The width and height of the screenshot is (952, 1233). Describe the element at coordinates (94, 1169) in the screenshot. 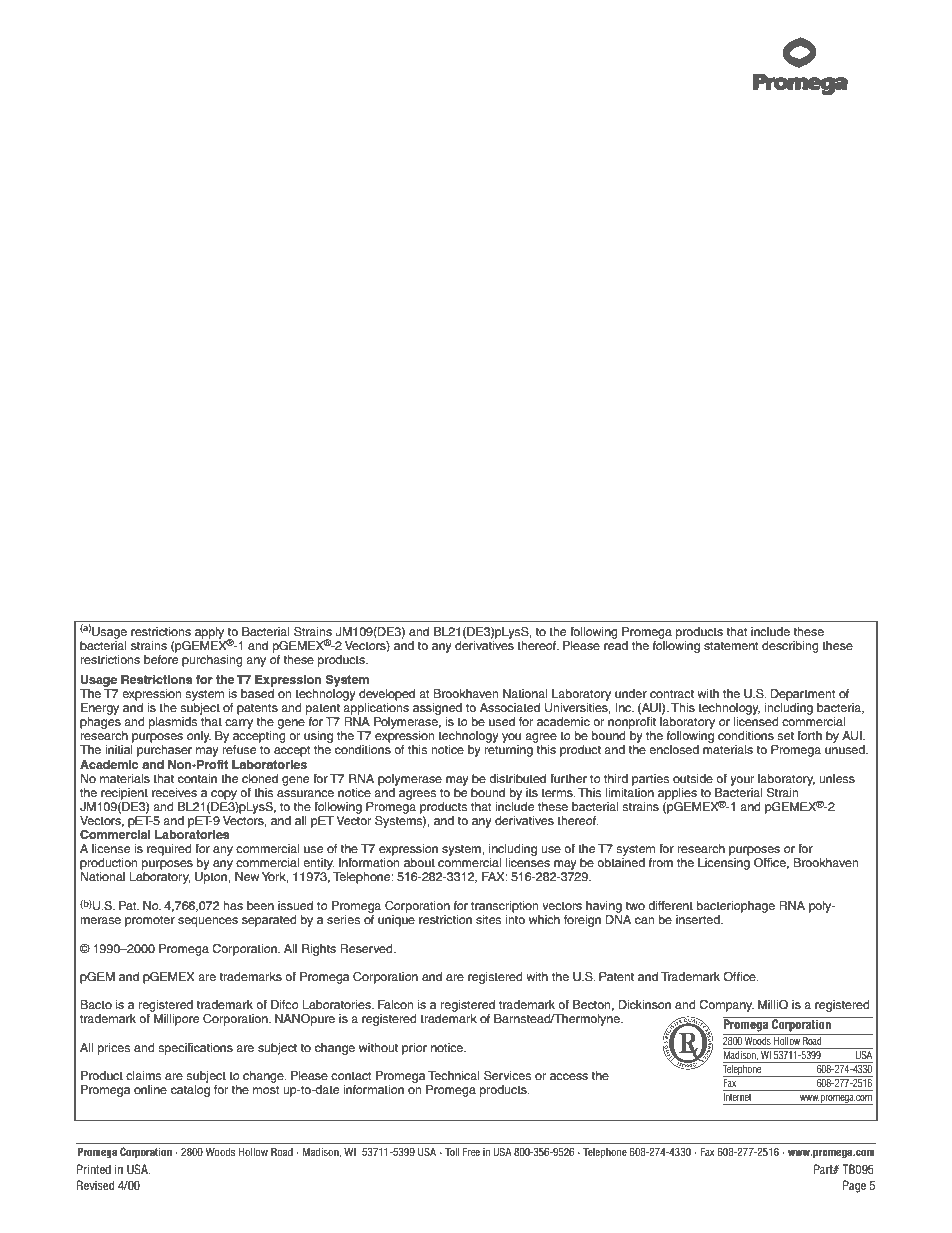

I see `Printed` at that location.
